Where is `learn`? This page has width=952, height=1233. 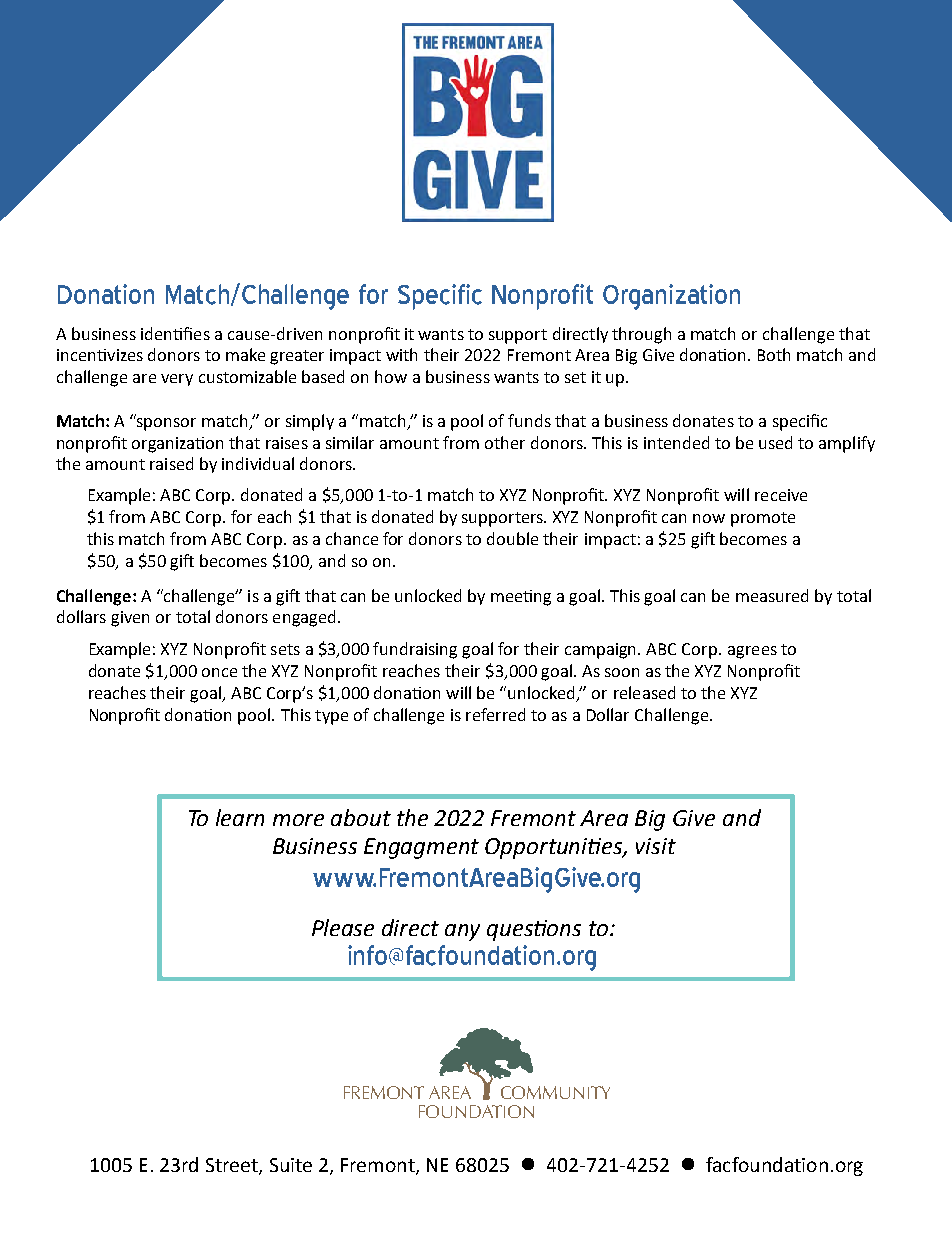 learn is located at coordinates (240, 817).
